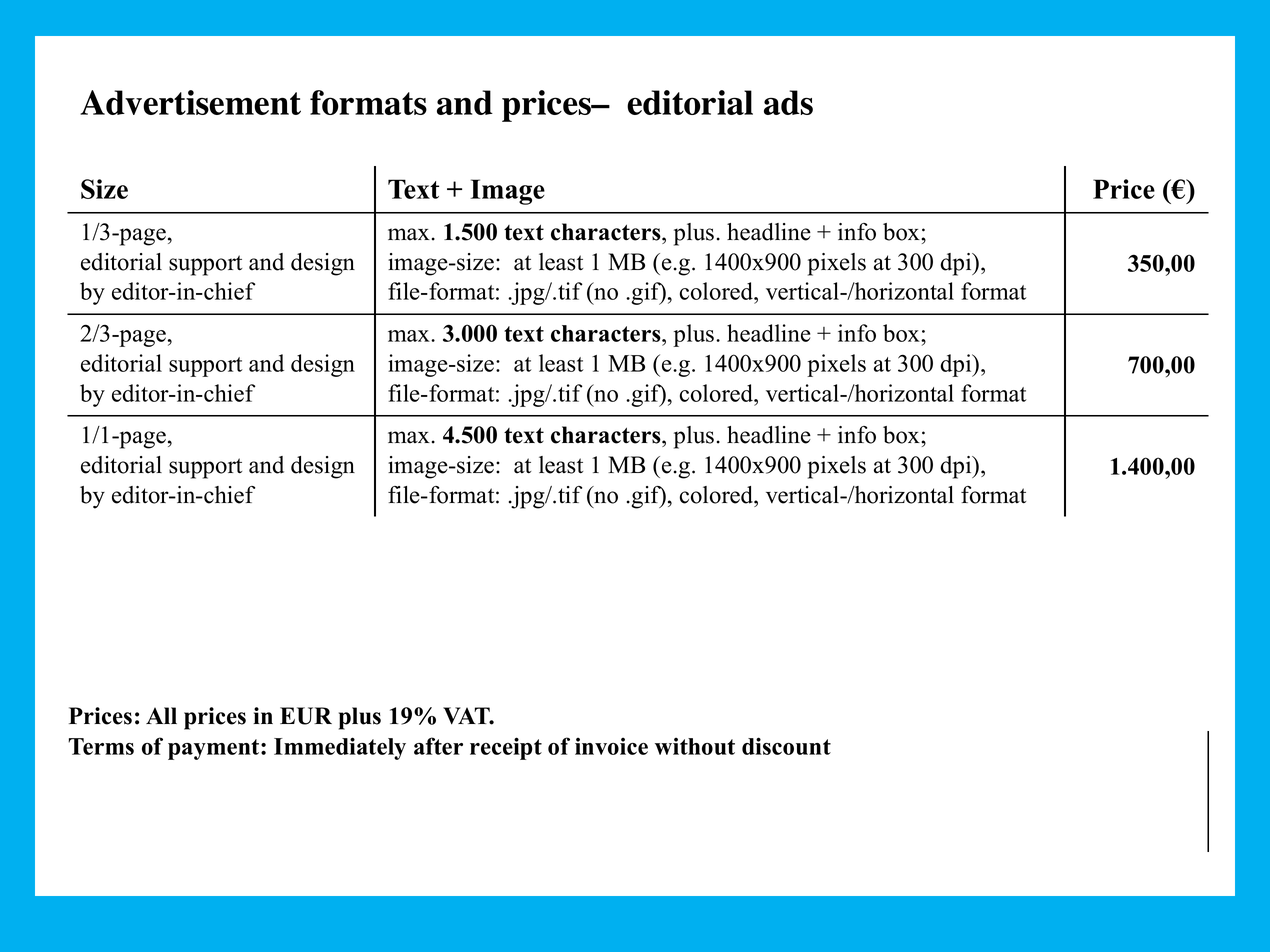 Image resolution: width=1270 pixels, height=952 pixels. Describe the element at coordinates (438, 746) in the document. I see `after` at that location.
